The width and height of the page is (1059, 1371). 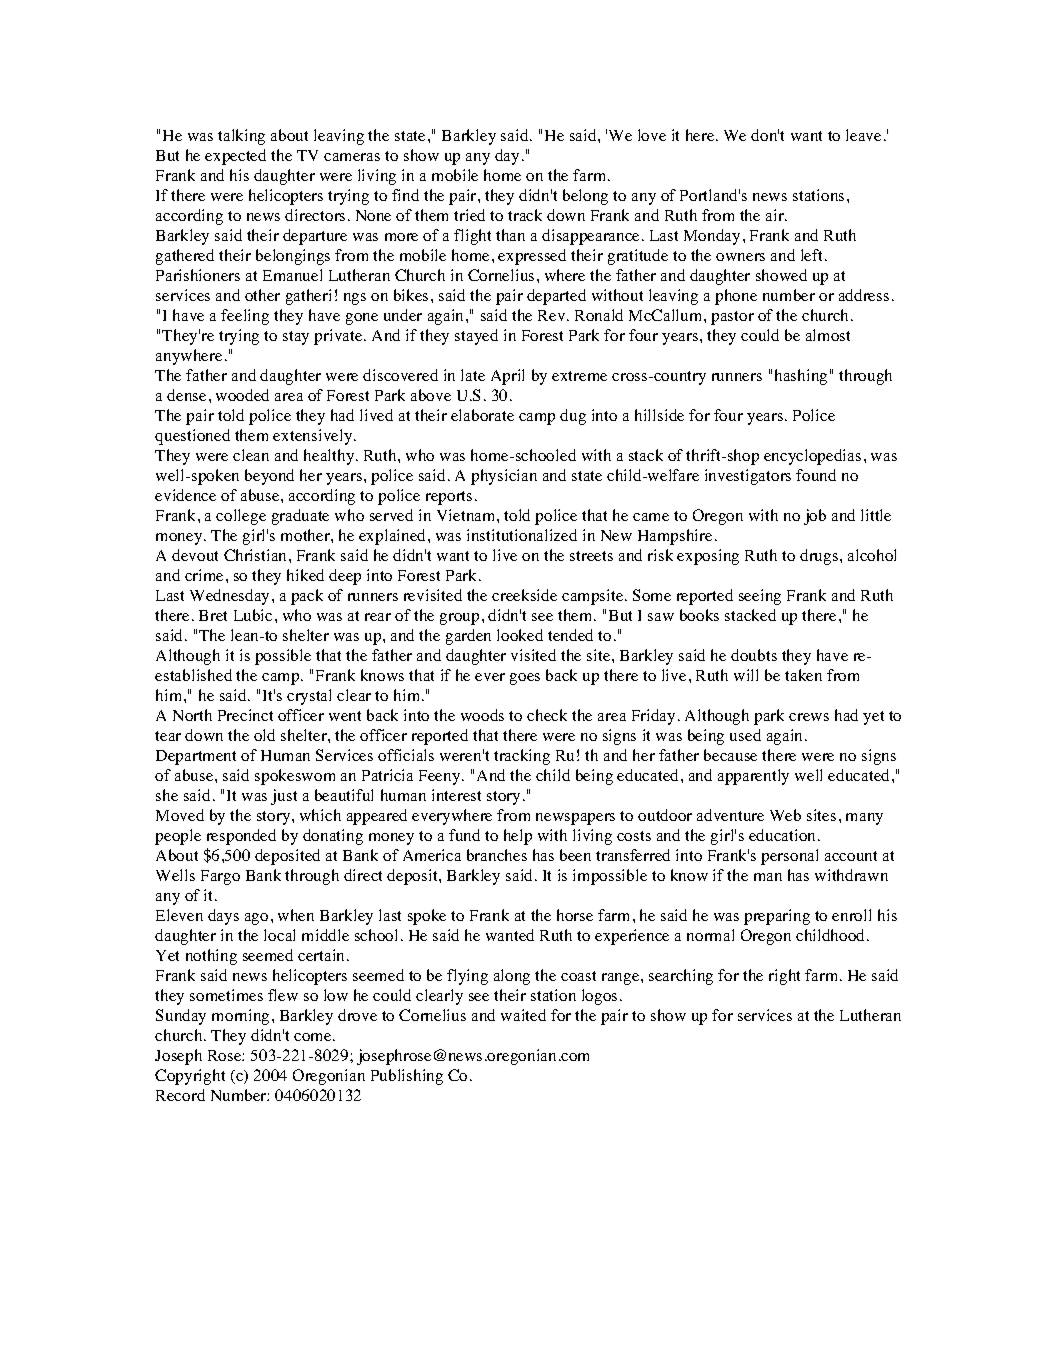 What do you see at coordinates (520, 635) in the page?
I see `looked` at bounding box center [520, 635].
